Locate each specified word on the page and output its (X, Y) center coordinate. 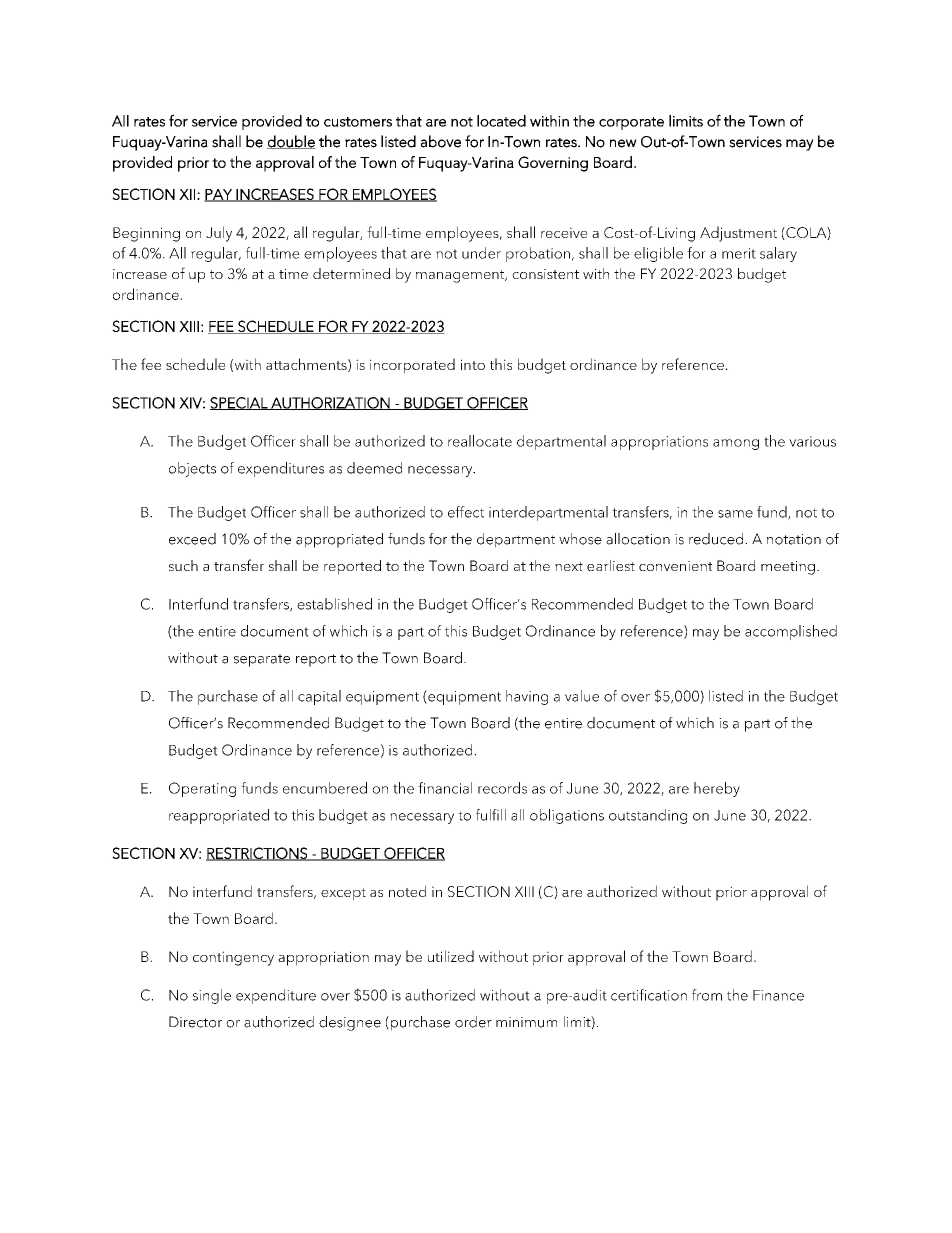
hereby (717, 789)
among (736, 444)
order (473, 1022)
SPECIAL (240, 403)
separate (262, 660)
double (291, 142)
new (623, 143)
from (707, 995)
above (441, 141)
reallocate (480, 441)
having (527, 697)
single (212, 996)
